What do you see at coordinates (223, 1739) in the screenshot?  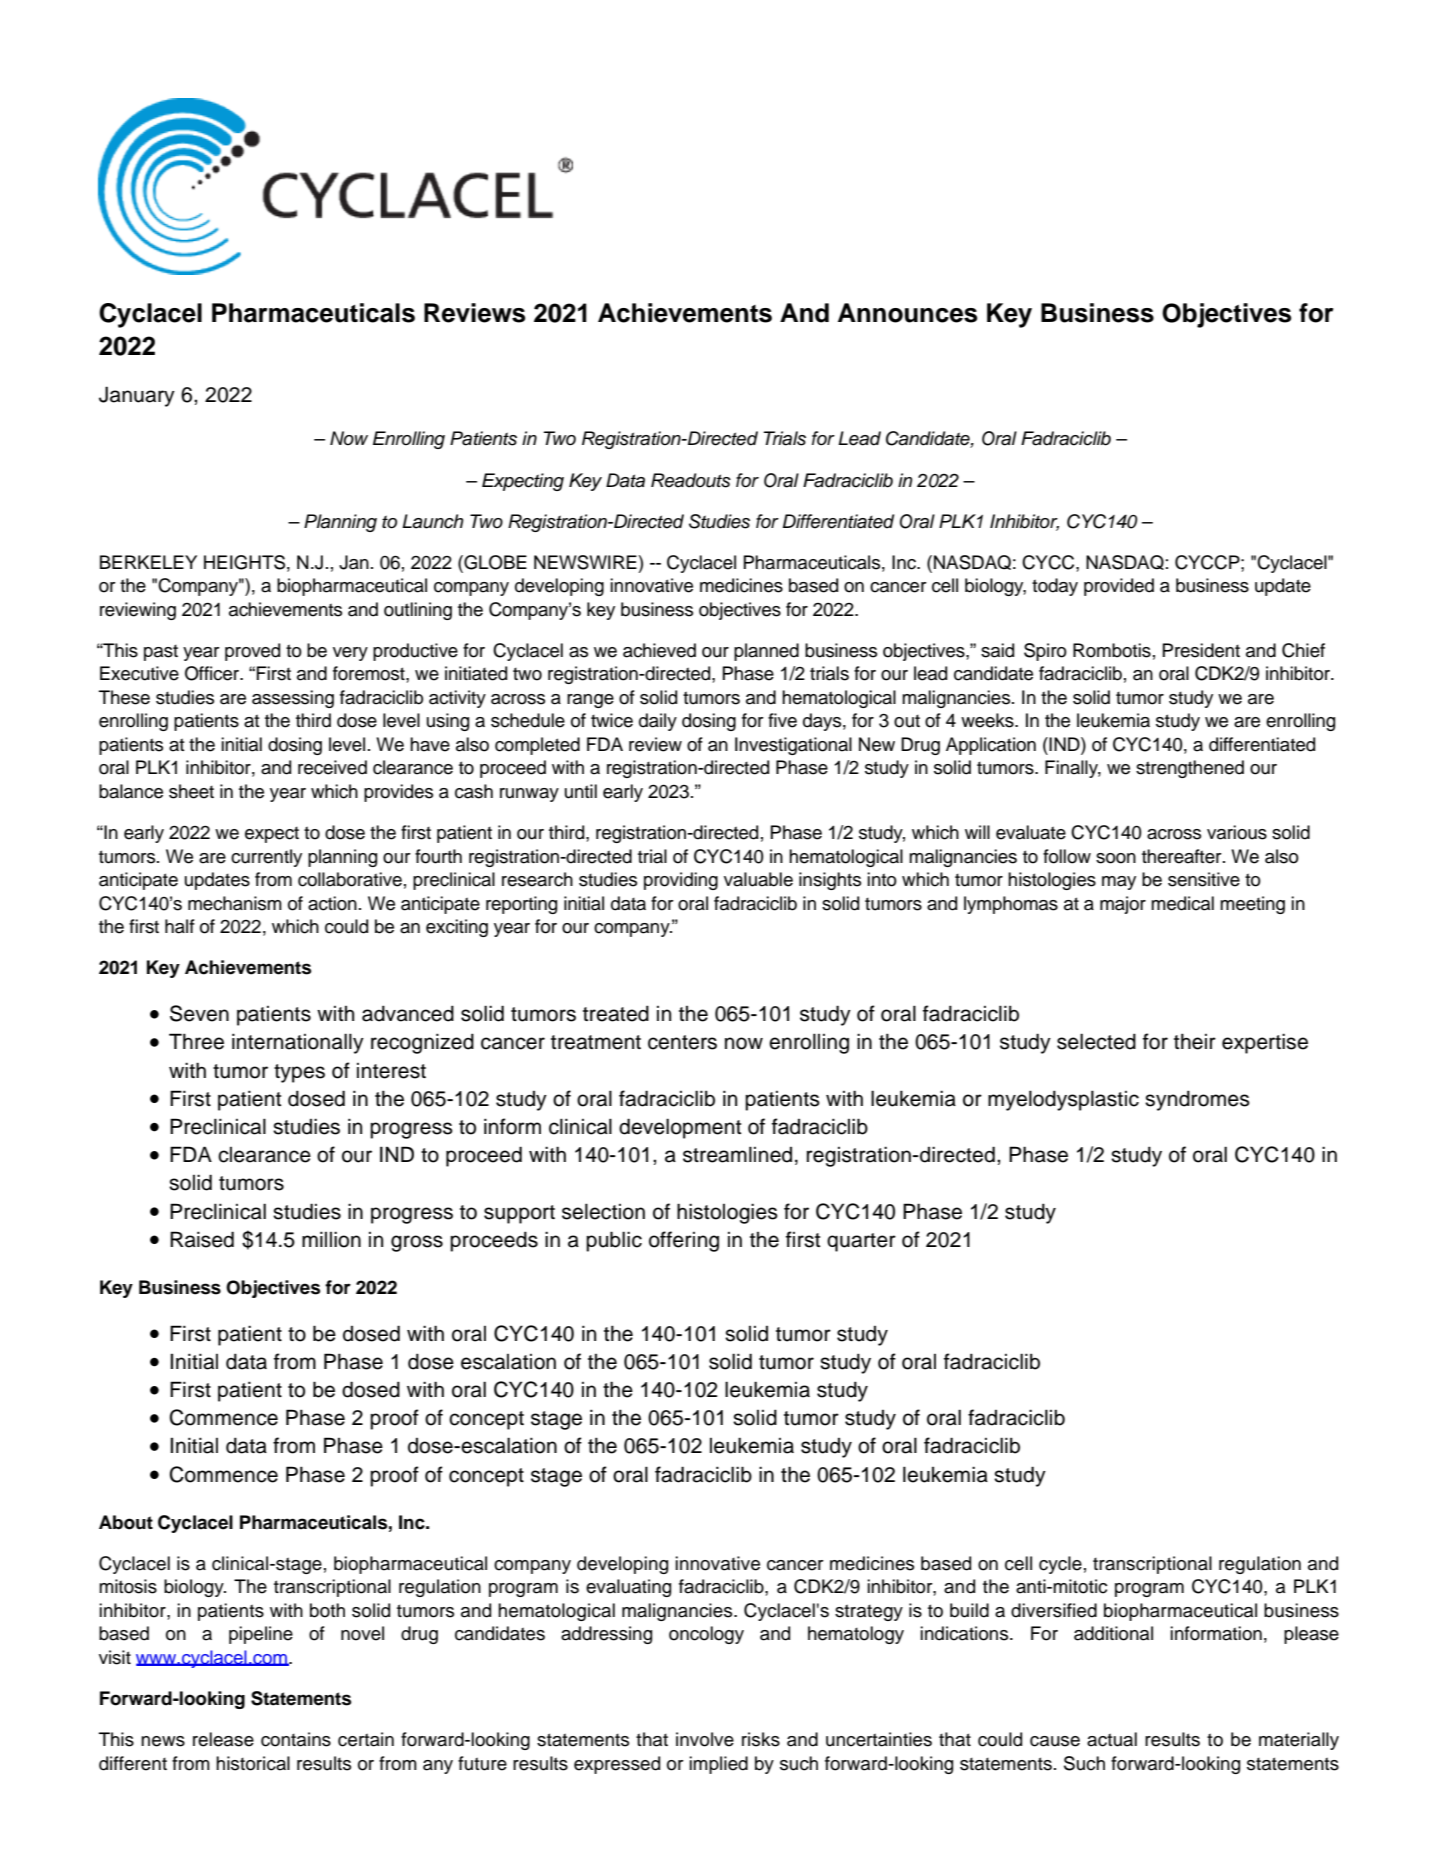 I see `release` at bounding box center [223, 1739].
